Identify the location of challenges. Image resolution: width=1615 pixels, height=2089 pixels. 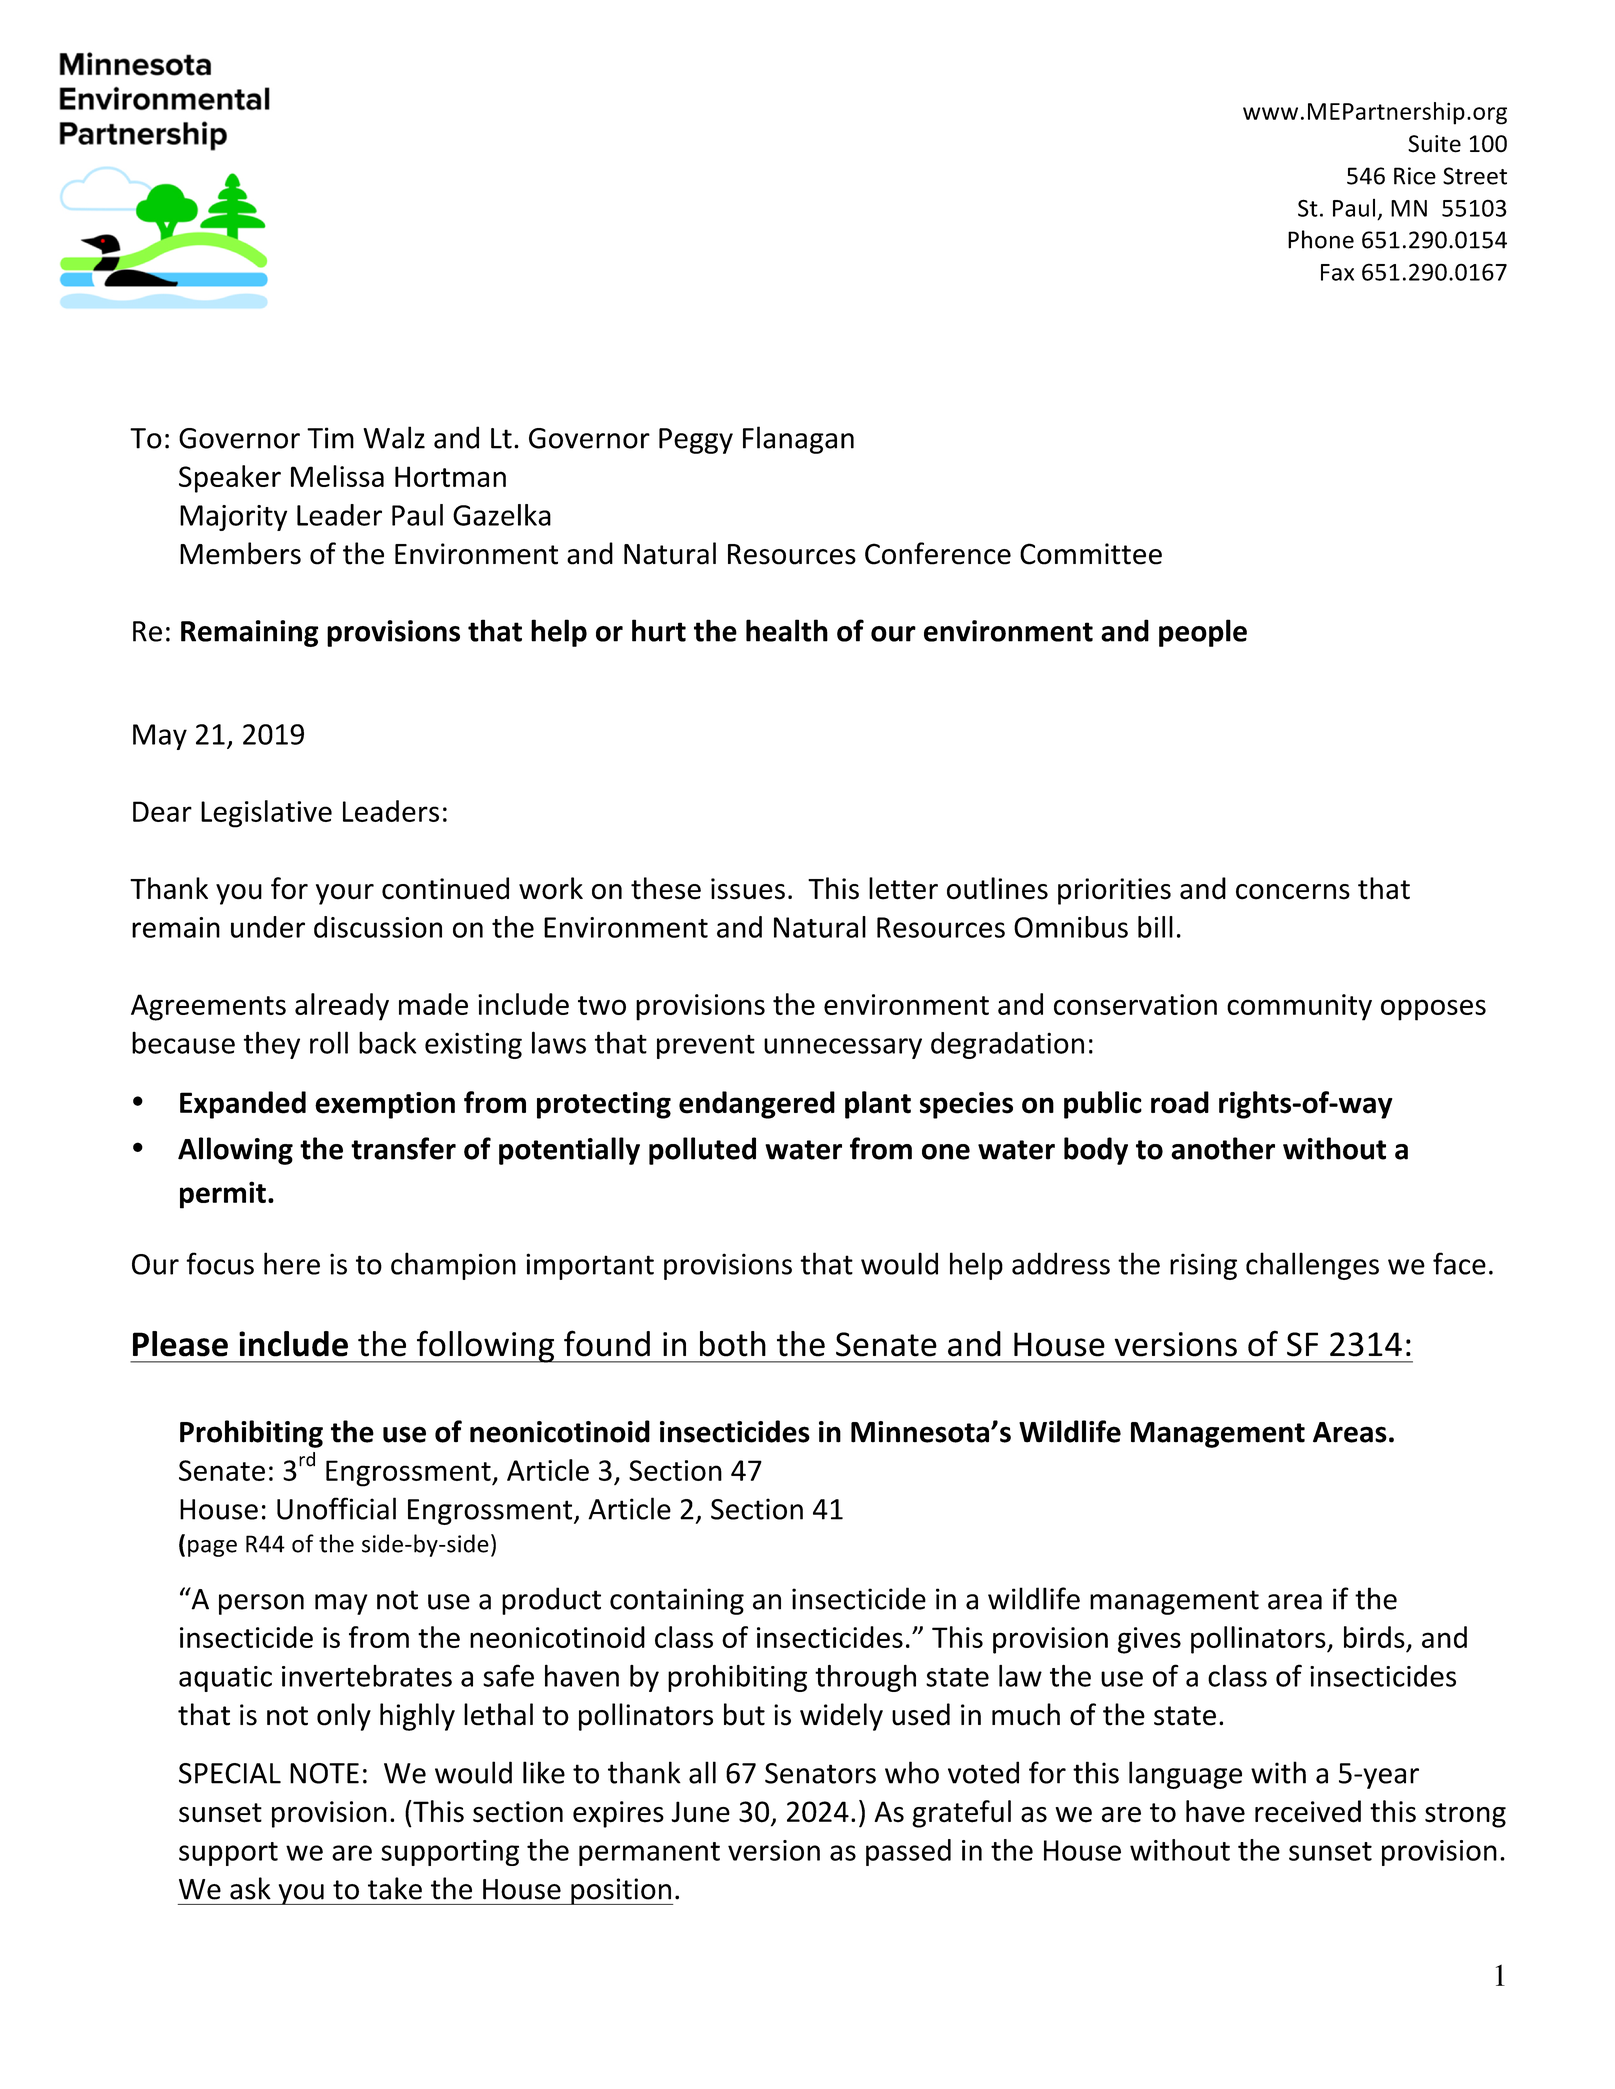
(1312, 1266).
